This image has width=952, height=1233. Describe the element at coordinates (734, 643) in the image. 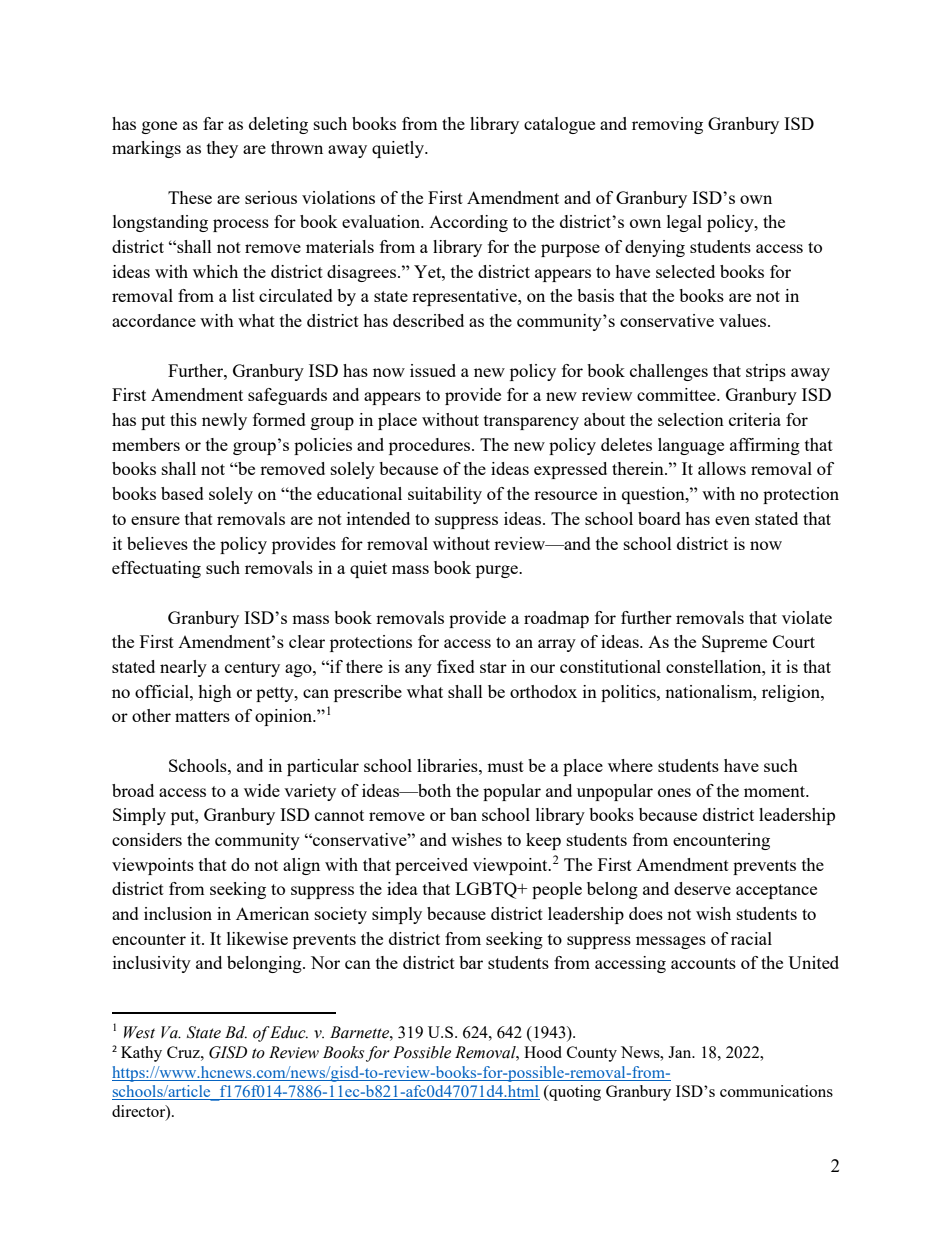

I see `Supreme` at that location.
